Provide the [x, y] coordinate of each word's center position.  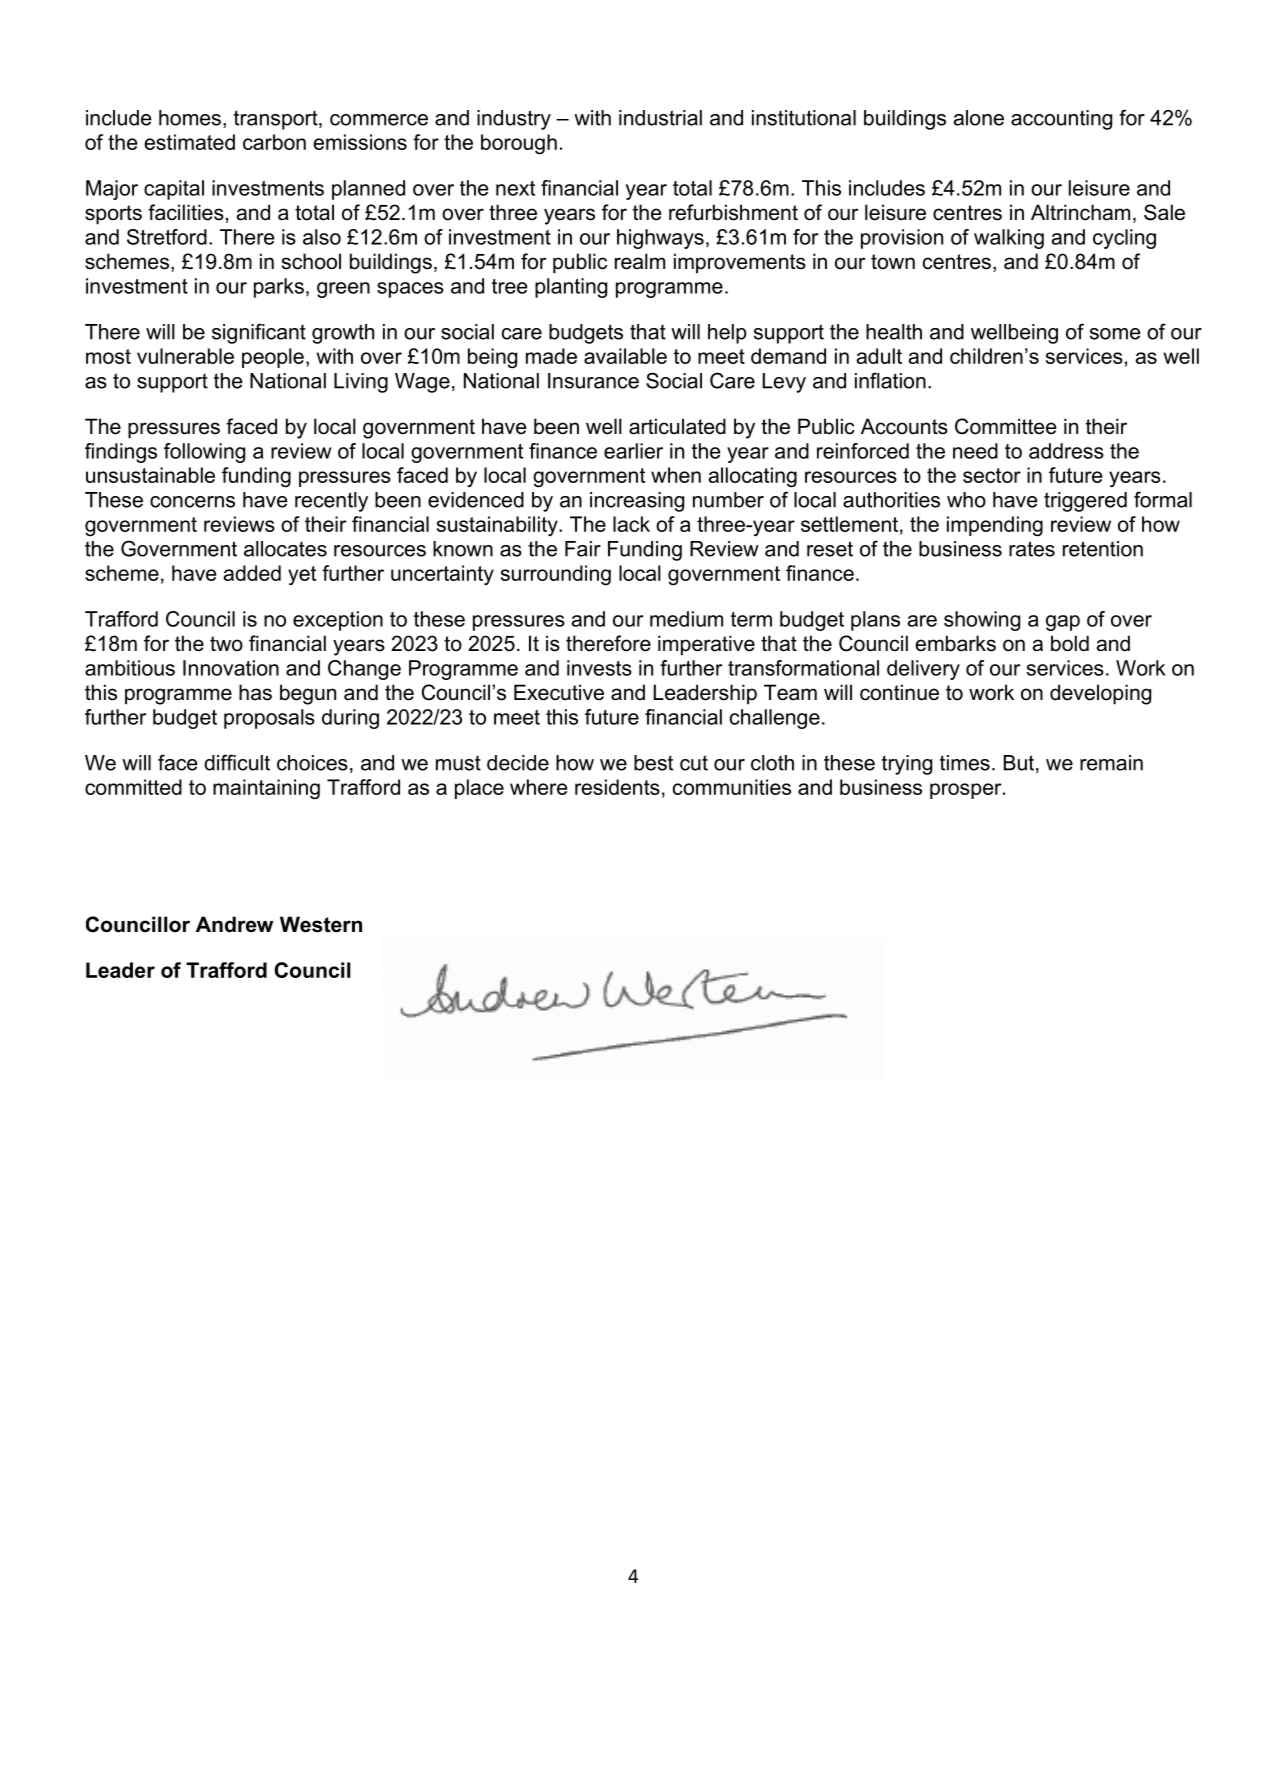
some [1115, 334]
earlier [633, 451]
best [653, 763]
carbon [274, 142]
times [965, 763]
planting [571, 288]
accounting [1061, 120]
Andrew [234, 924]
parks [279, 288]
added [252, 573]
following [204, 453]
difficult [237, 762]
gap [1063, 623]
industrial [660, 118]
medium [686, 619]
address [1066, 451]
